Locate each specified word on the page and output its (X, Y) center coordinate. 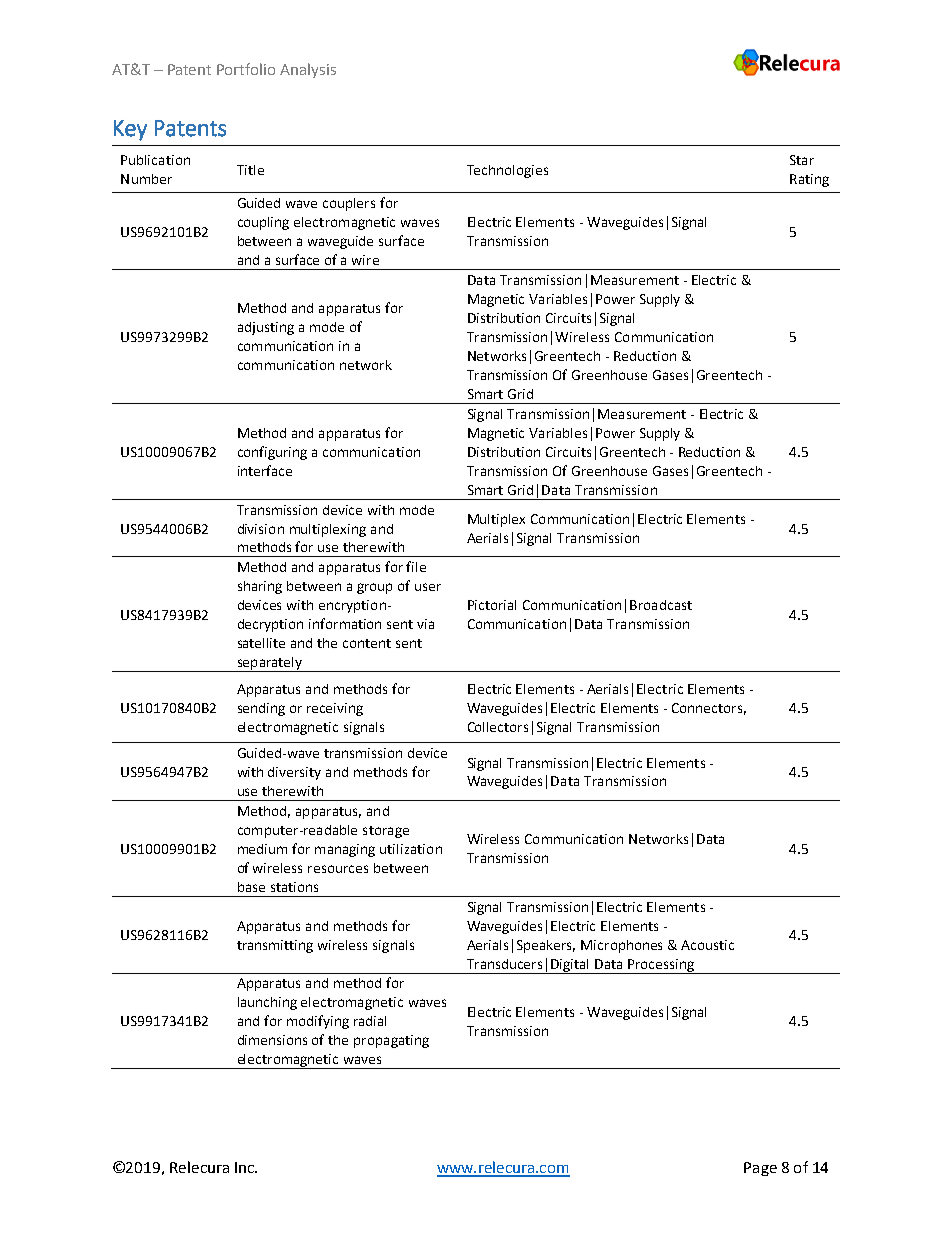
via (425, 624)
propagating (391, 1041)
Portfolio (246, 69)
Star (802, 160)
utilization (411, 849)
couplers (349, 204)
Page (760, 1169)
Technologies (507, 171)
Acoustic (707, 945)
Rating (809, 180)
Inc (245, 1167)
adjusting (266, 328)
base (251, 887)
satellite (261, 643)
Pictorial (492, 605)
